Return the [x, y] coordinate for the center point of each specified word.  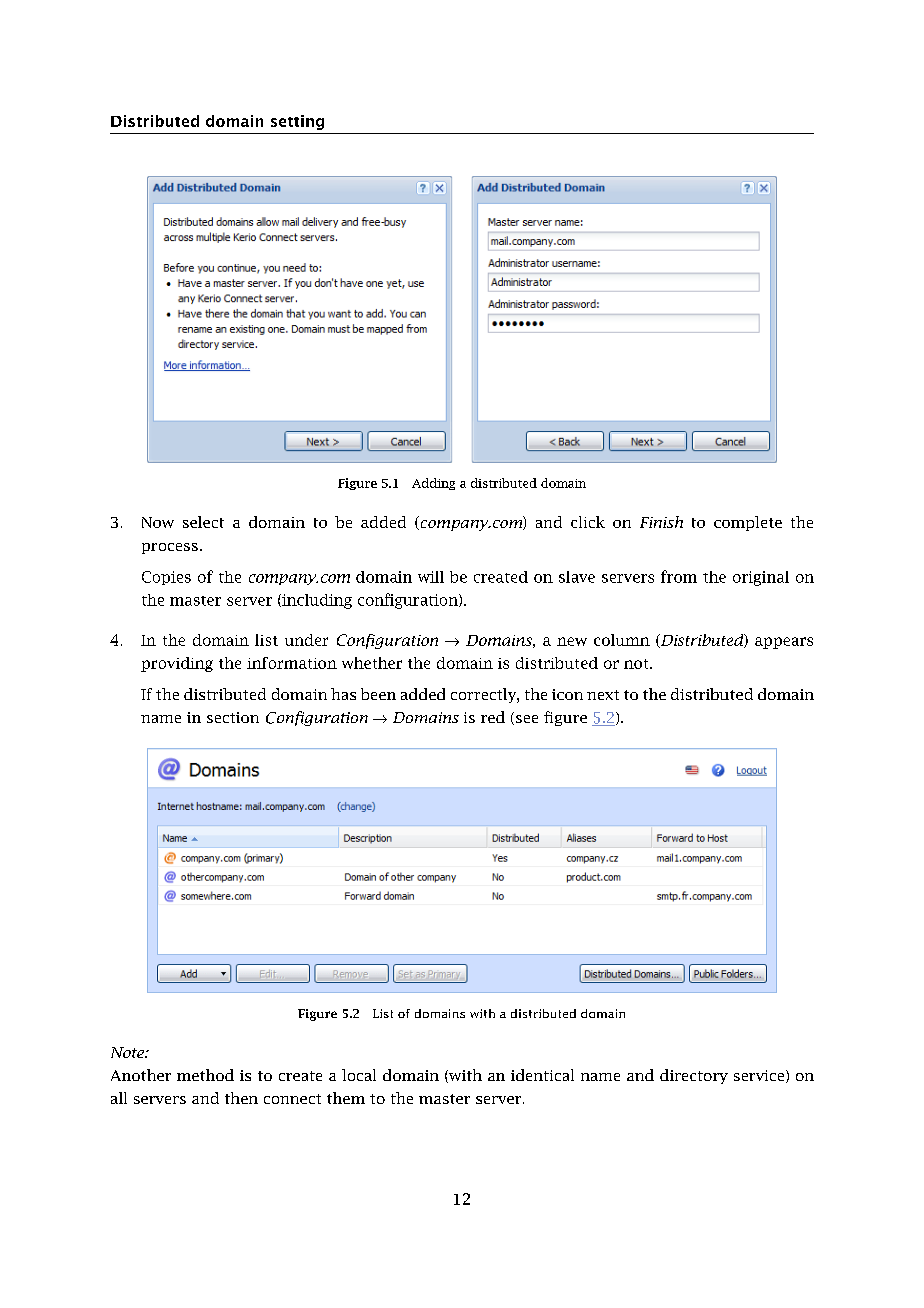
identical [542, 1075]
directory [694, 1076]
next [603, 695]
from [679, 576]
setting [297, 122]
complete [748, 523]
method [205, 1075]
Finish [661, 522]
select [203, 522]
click [588, 522]
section [233, 717]
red [493, 717]
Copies [166, 578]
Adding [433, 484]
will [431, 577]
